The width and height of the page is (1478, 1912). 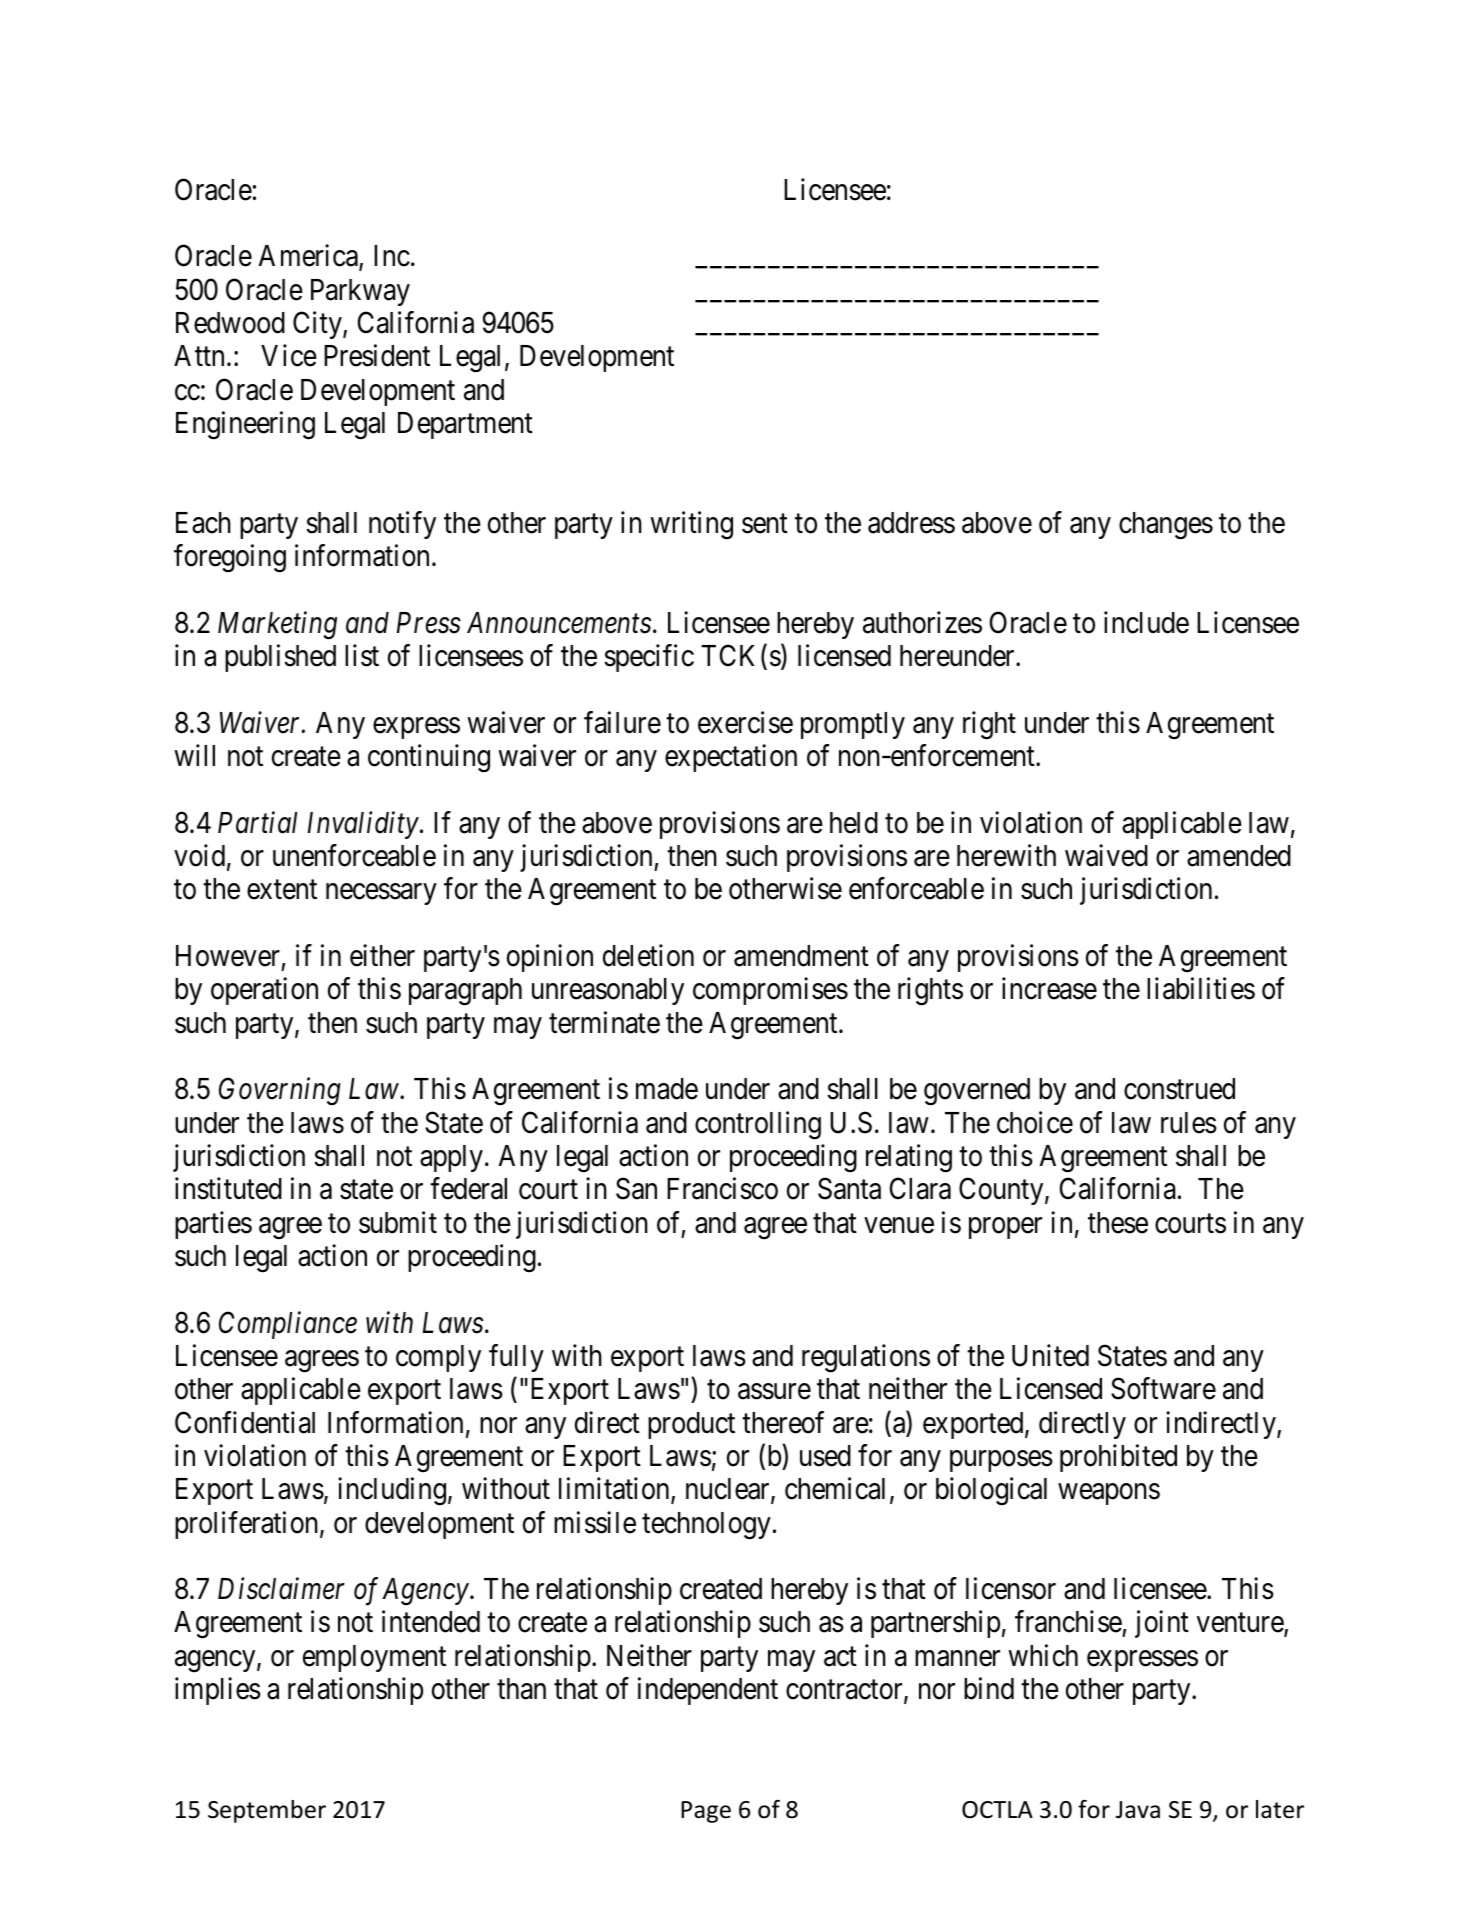 I want to click on compromises, so click(x=770, y=991).
